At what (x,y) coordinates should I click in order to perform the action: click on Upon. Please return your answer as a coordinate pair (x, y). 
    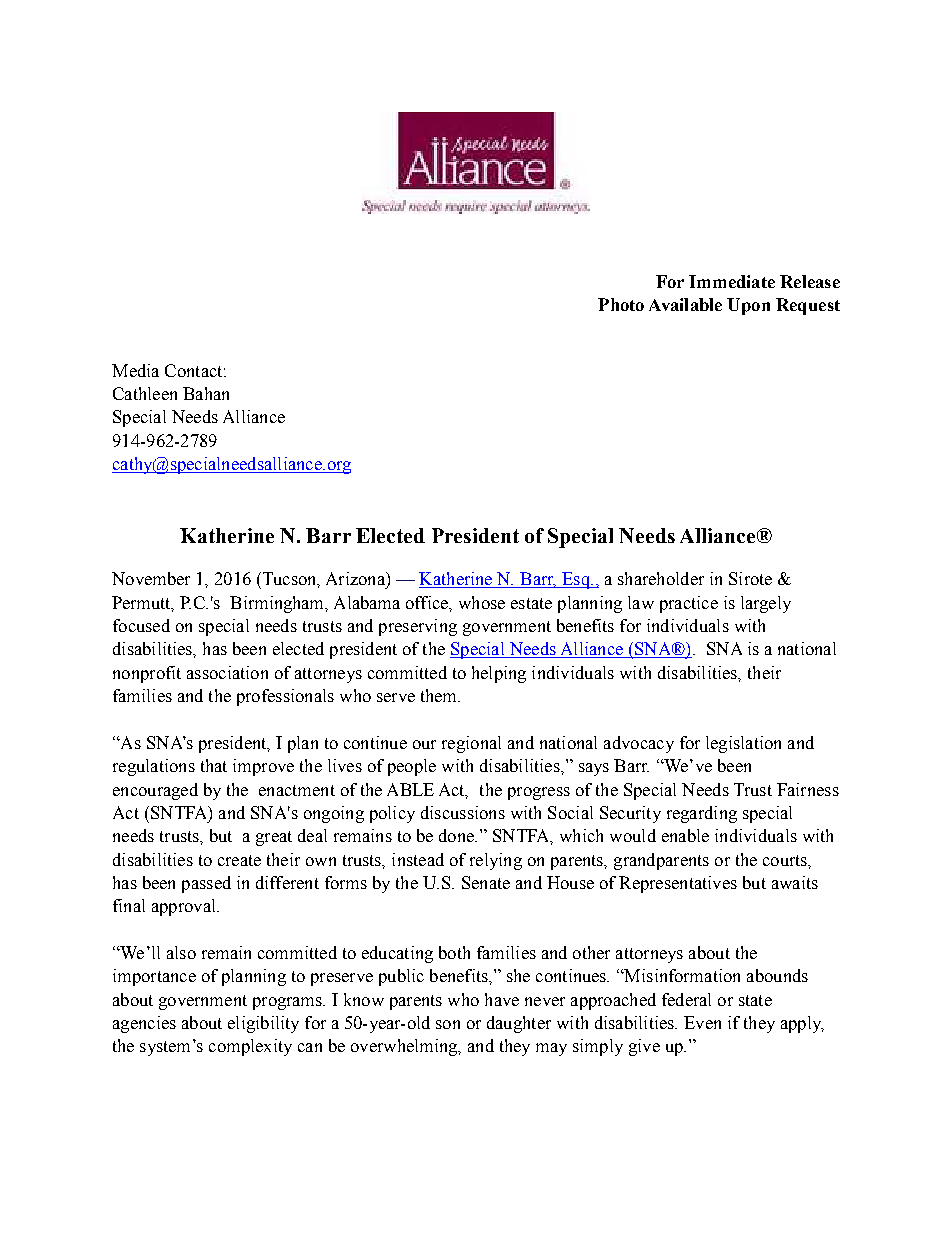
    Looking at the image, I should click on (748, 306).
